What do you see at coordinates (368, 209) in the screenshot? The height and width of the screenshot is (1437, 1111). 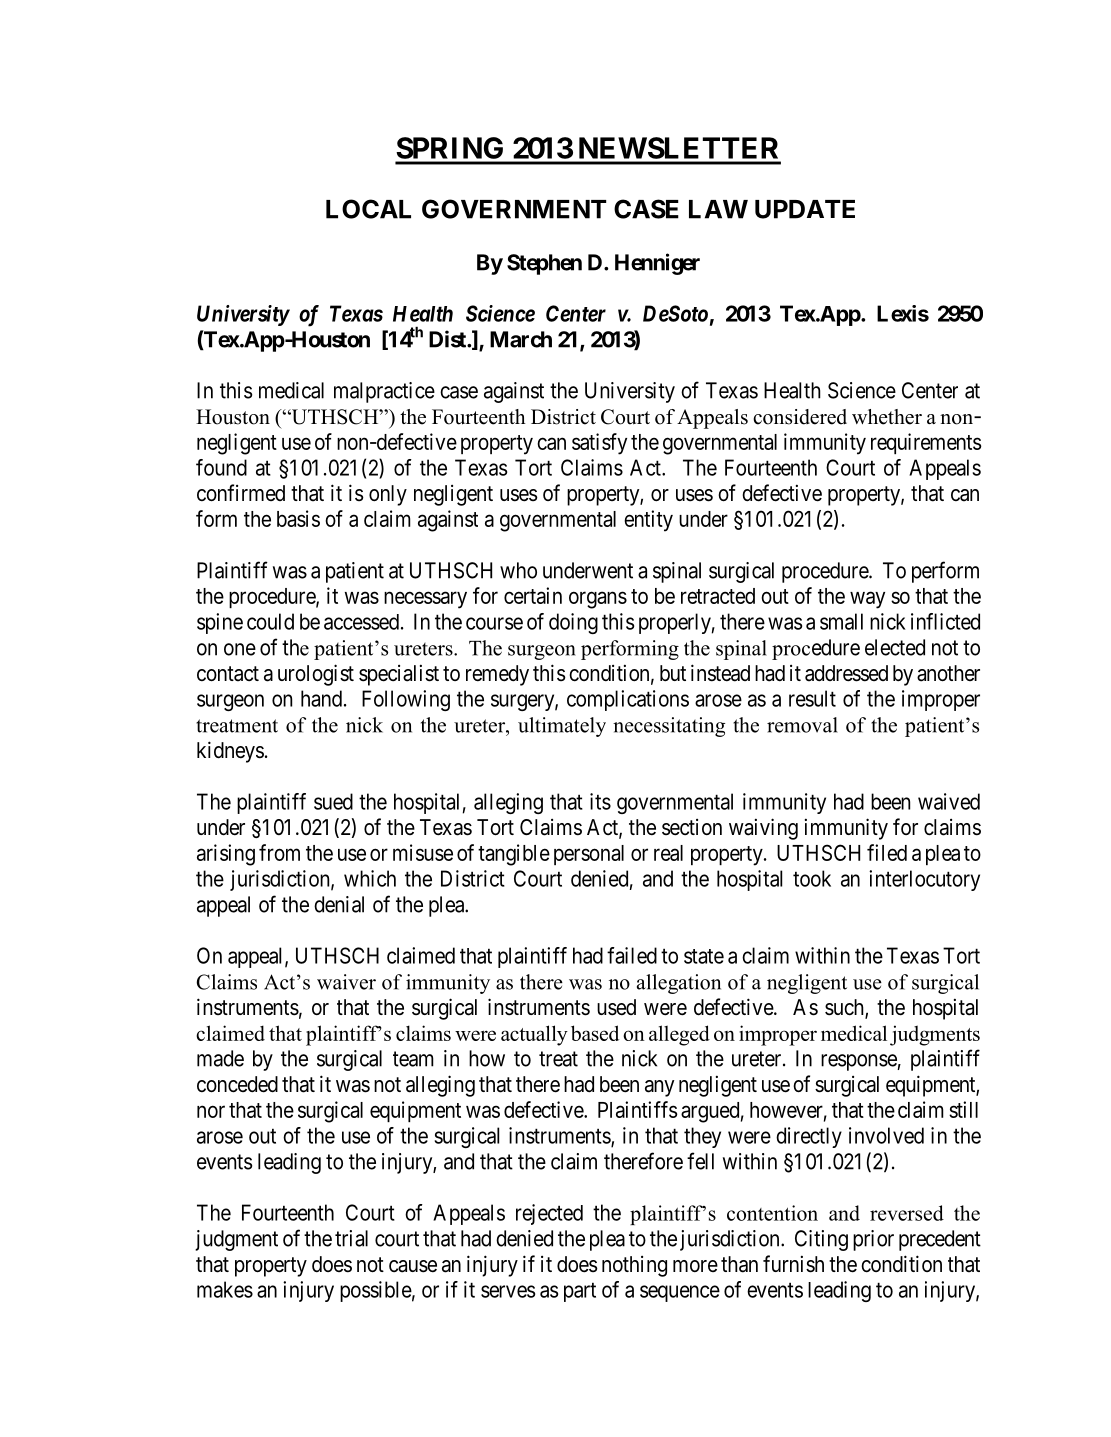 I see `LOCAL` at bounding box center [368, 209].
